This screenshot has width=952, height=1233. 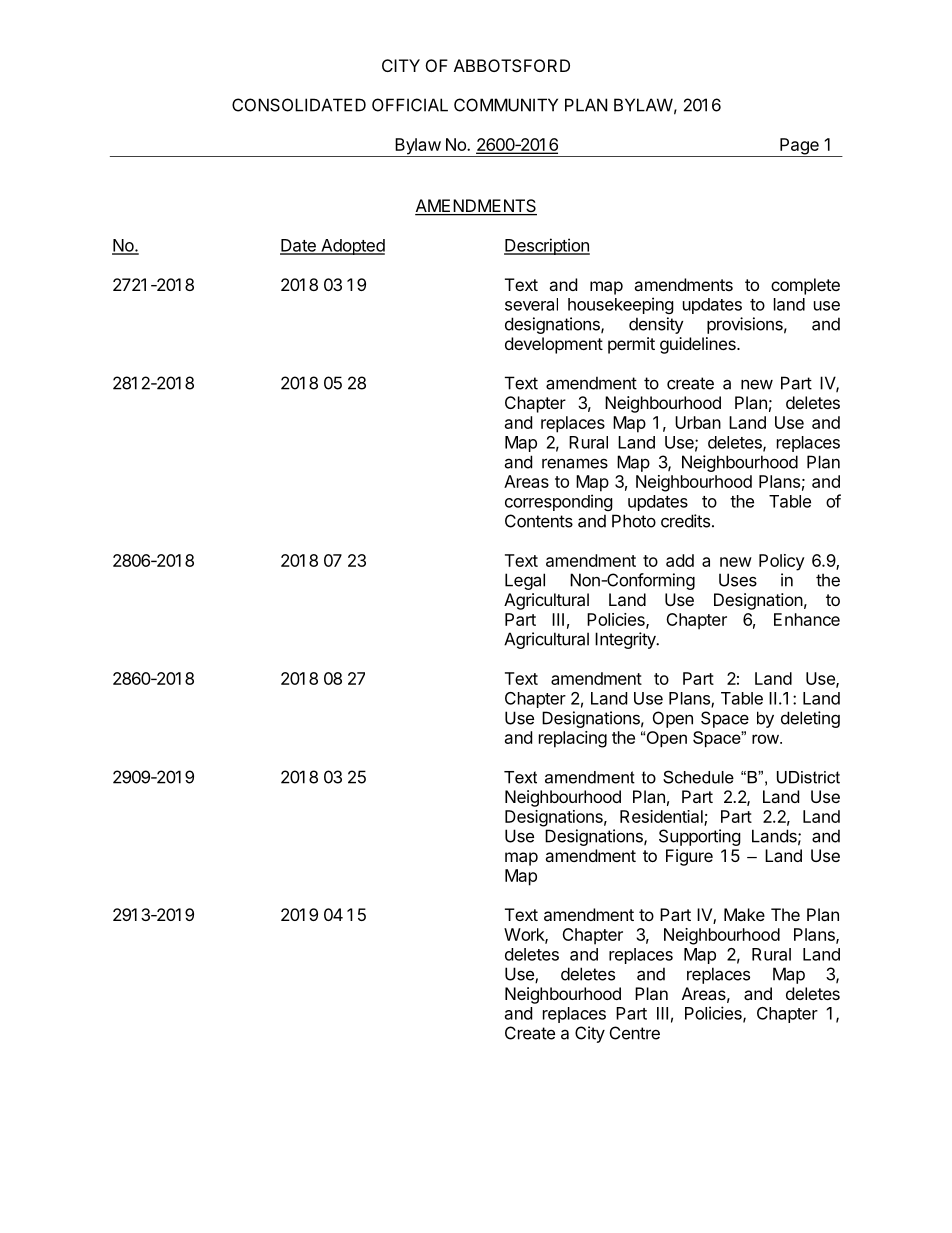 What do you see at coordinates (525, 581) in the screenshot?
I see `Legal` at bounding box center [525, 581].
